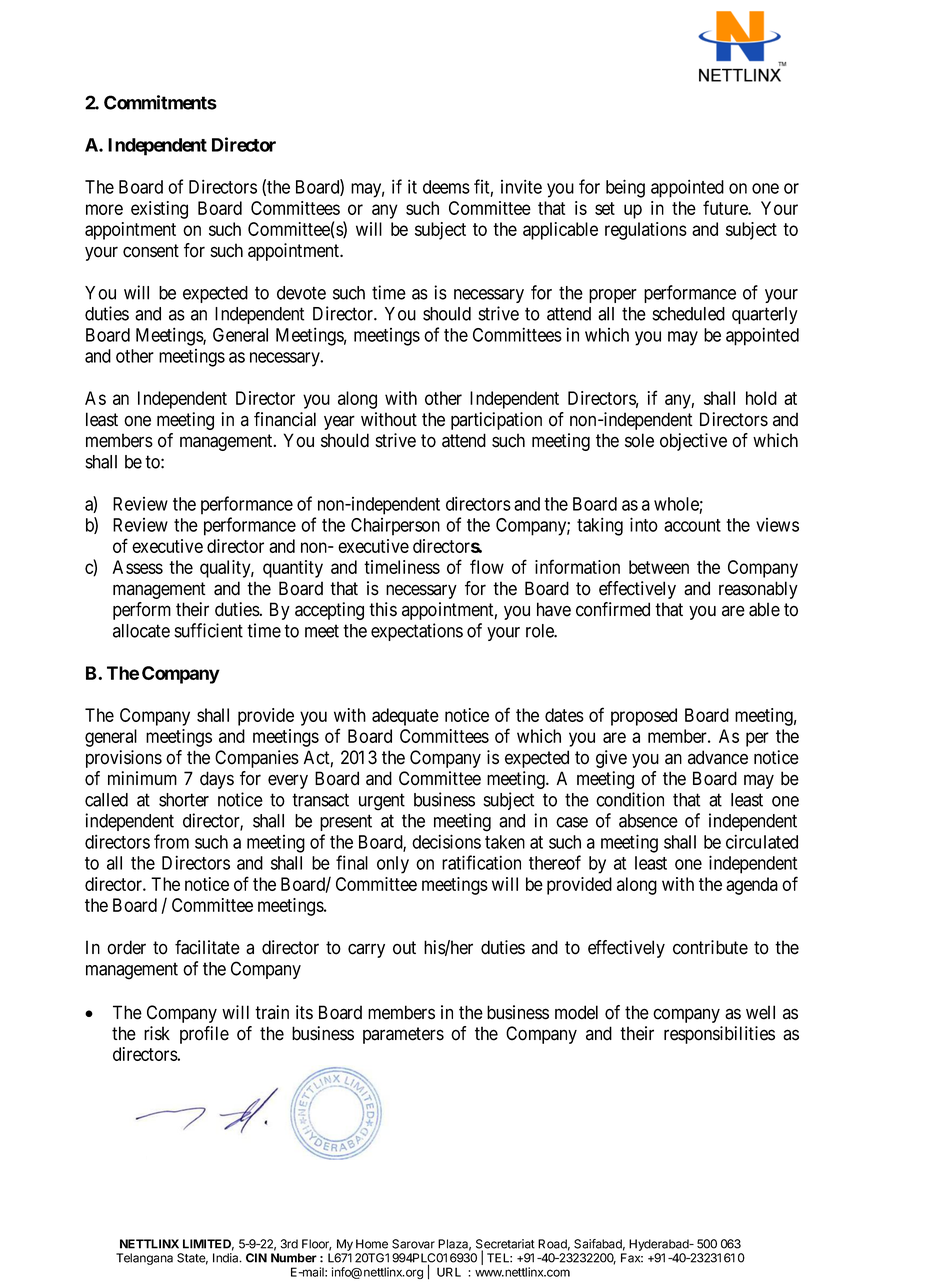 The width and height of the screenshot is (936, 1288). I want to click on facilitate, so click(207, 947).
